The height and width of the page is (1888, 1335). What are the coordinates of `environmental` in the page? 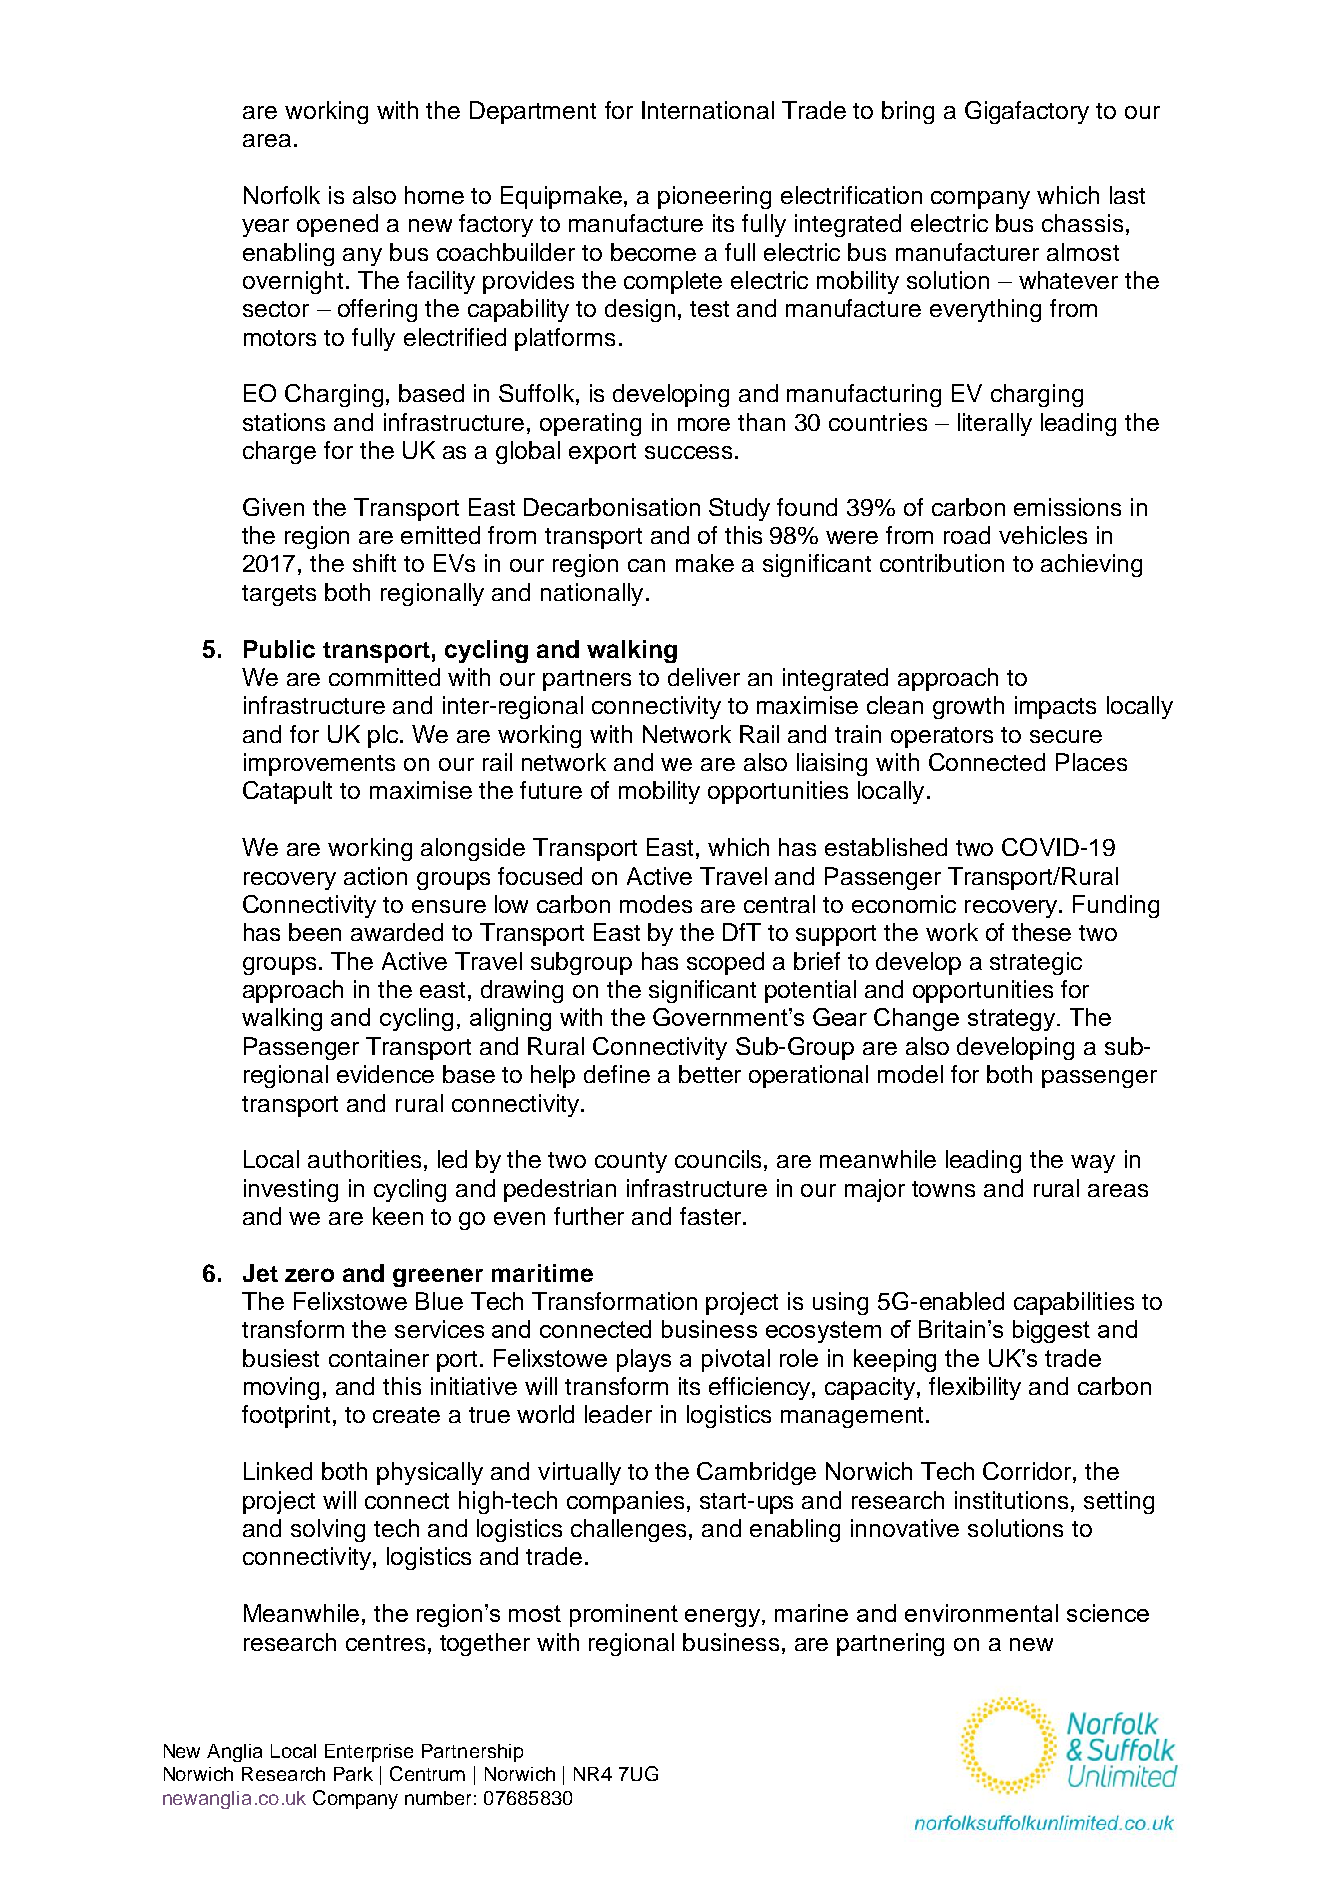 It's located at (981, 1613).
